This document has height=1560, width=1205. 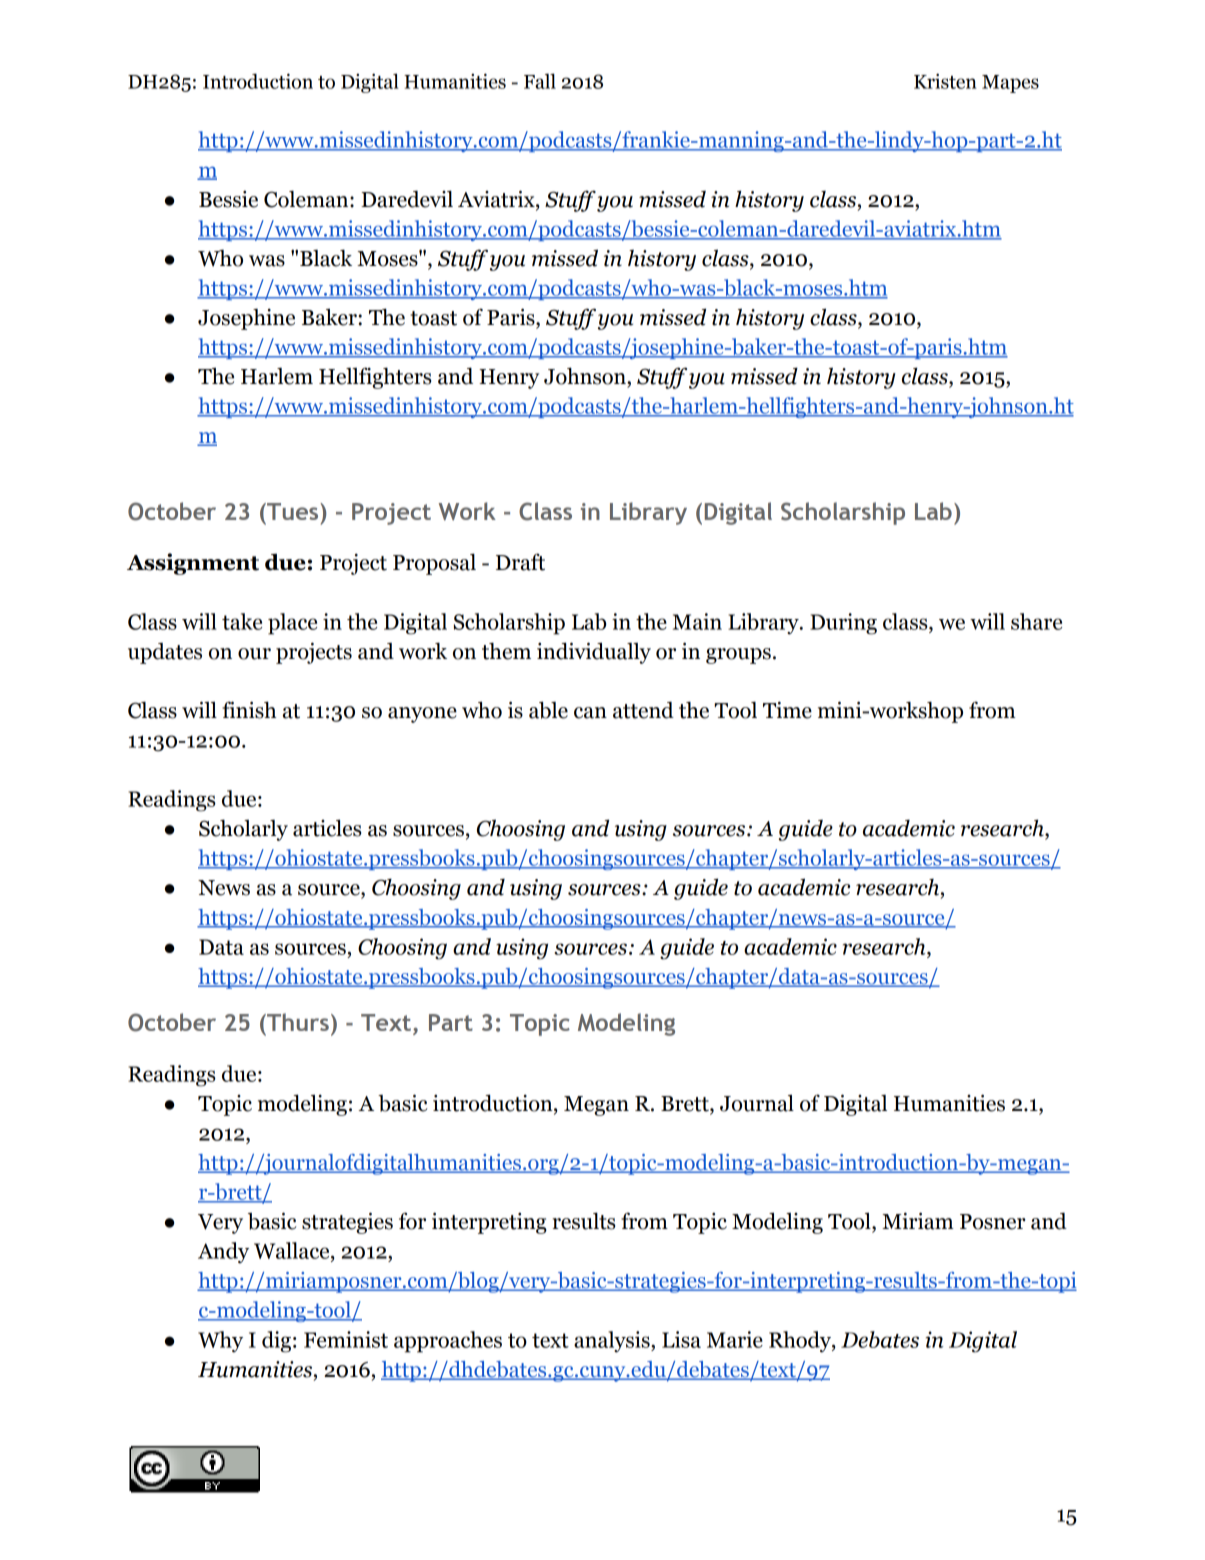 I want to click on Kristen, so click(x=945, y=81).
